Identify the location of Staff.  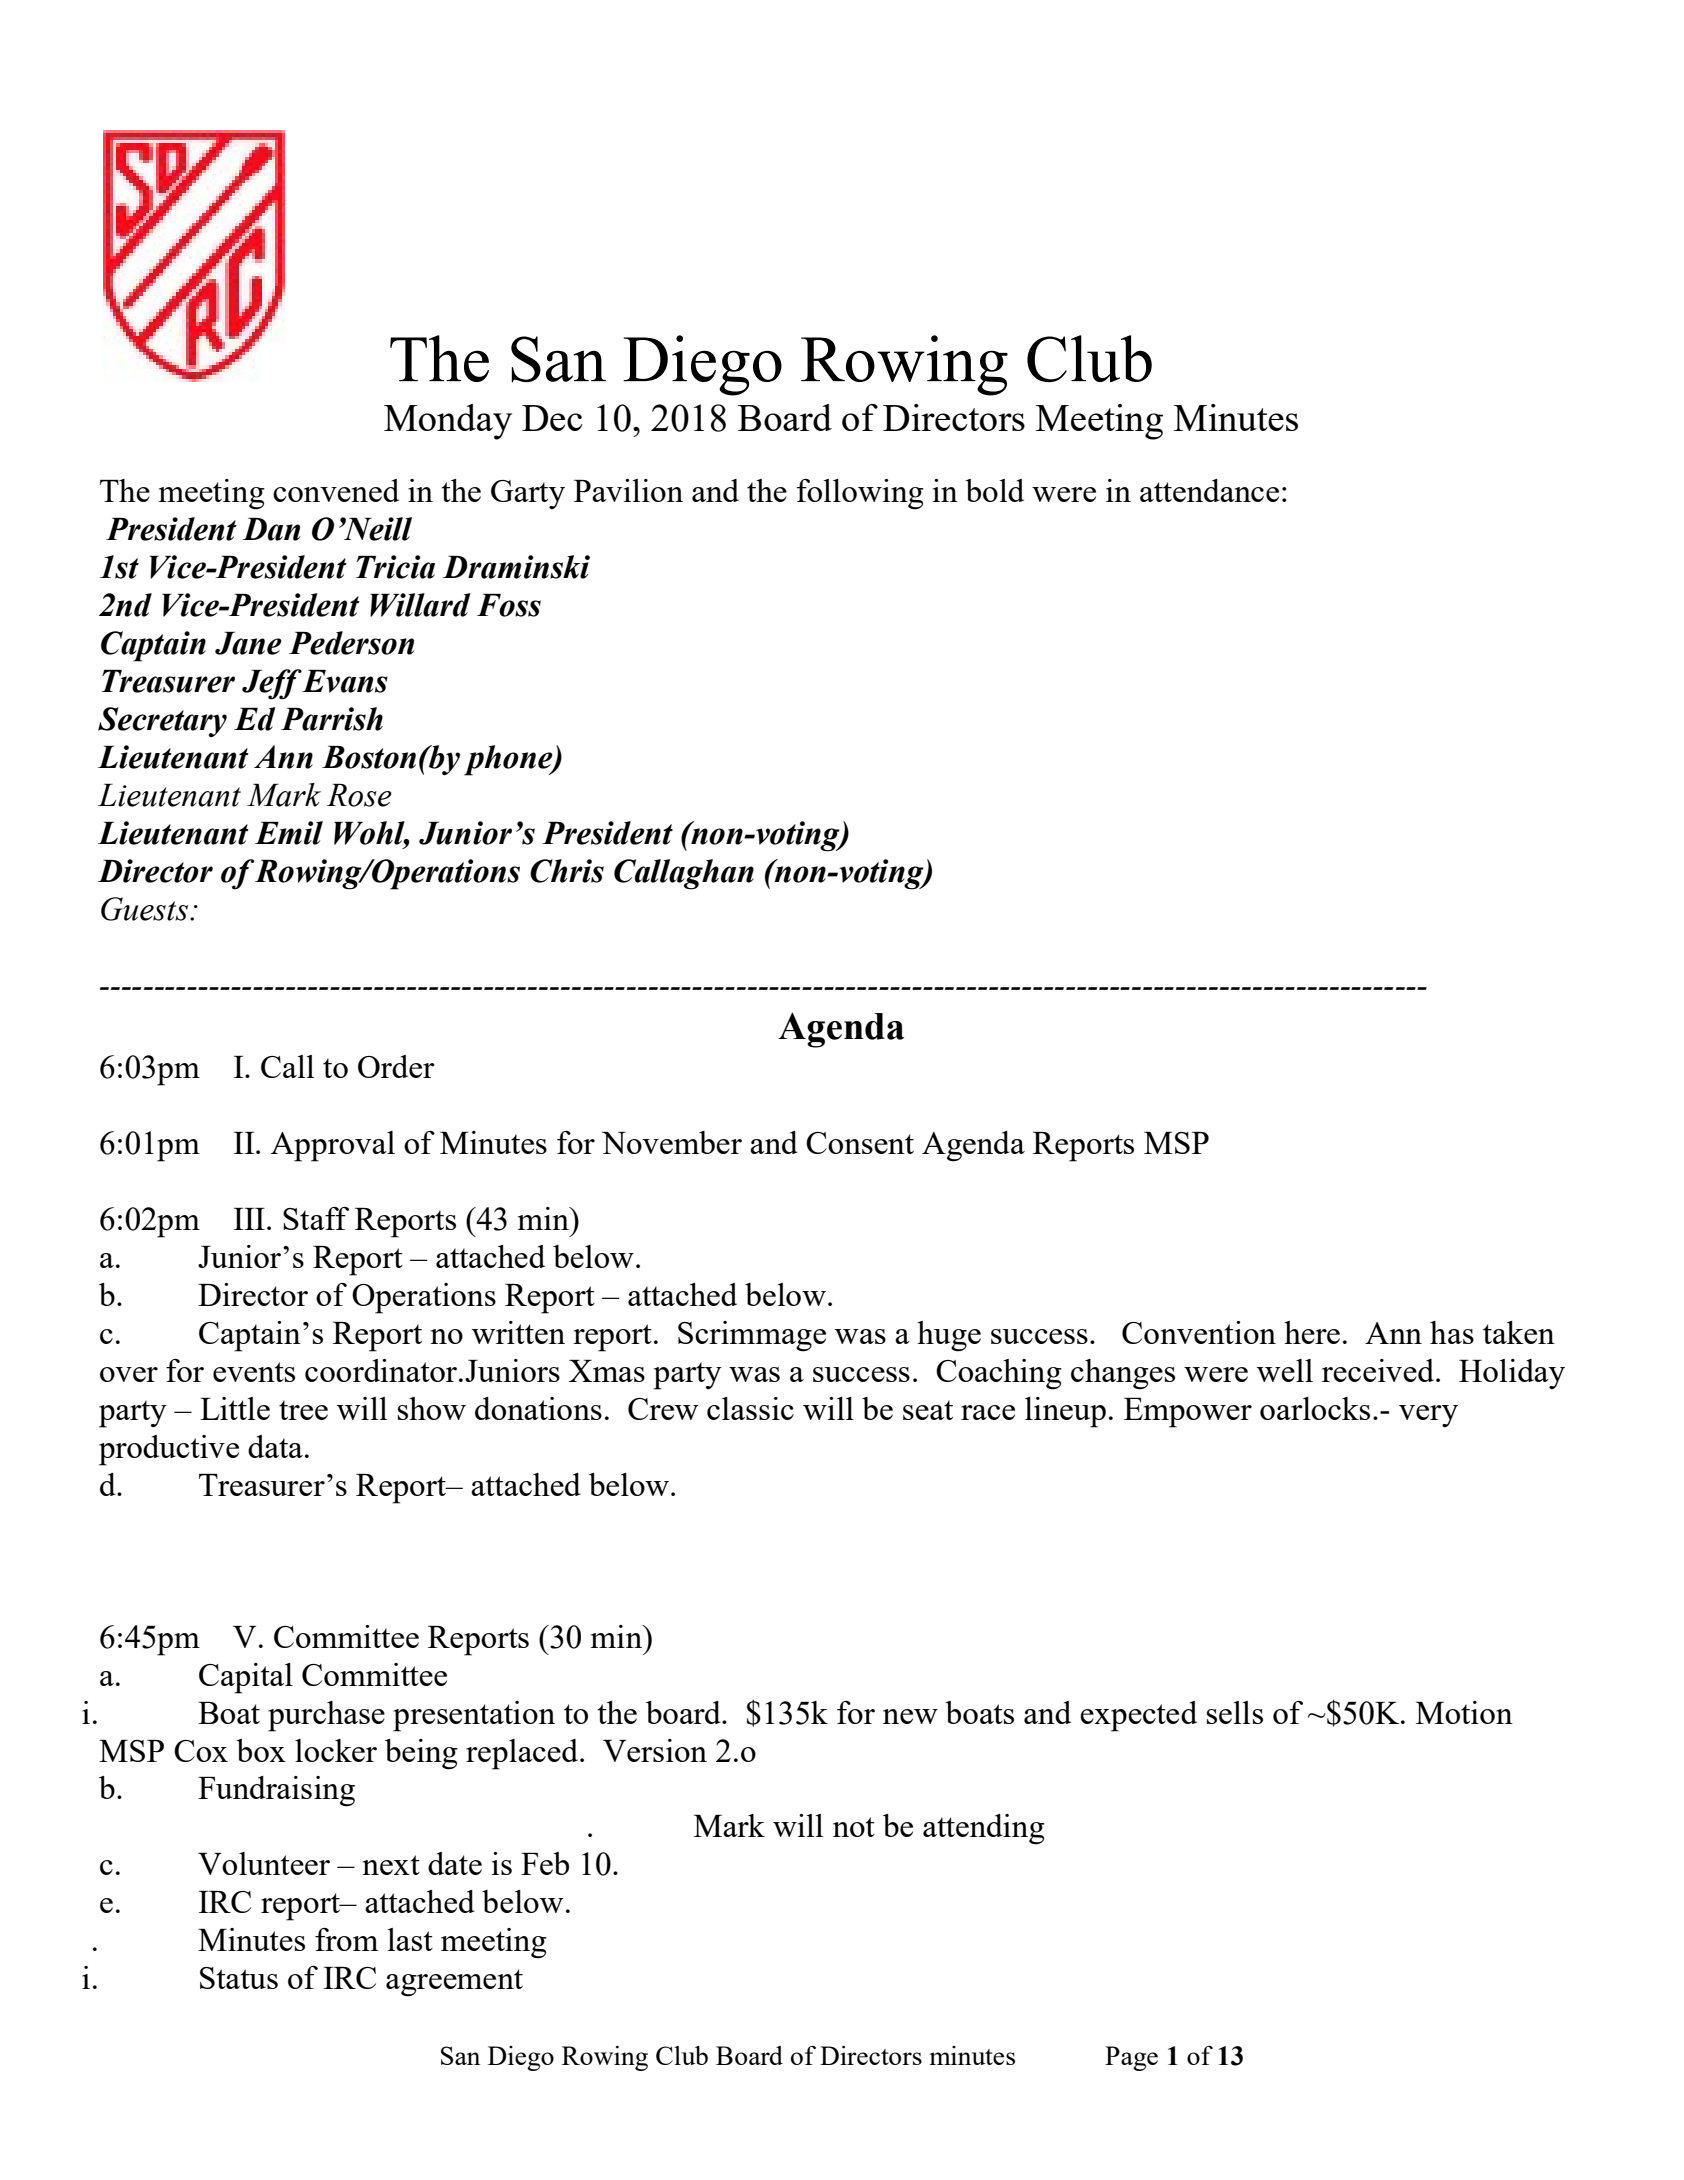
(316, 1218).
